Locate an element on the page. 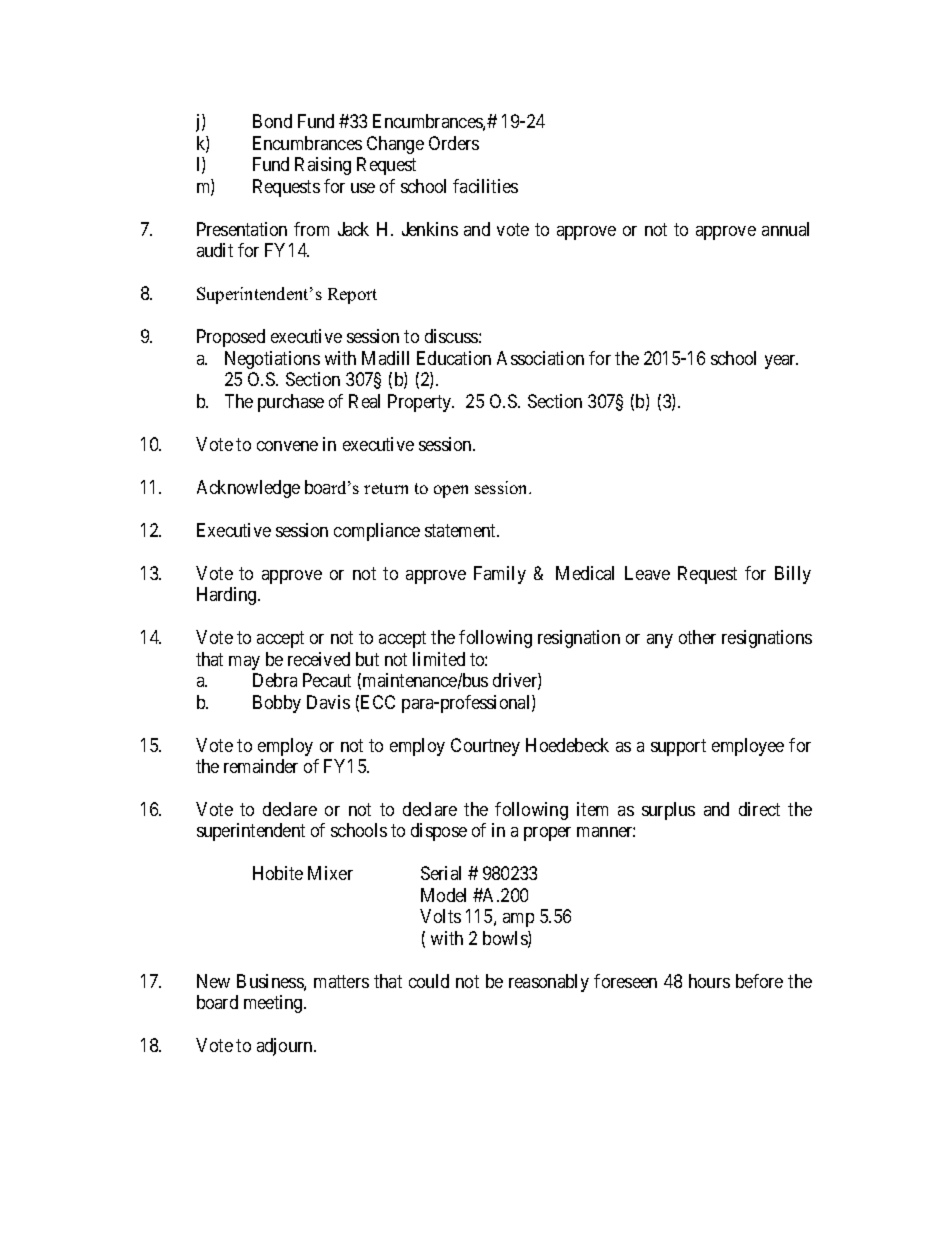 The image size is (952, 1233). annual is located at coordinates (785, 229).
